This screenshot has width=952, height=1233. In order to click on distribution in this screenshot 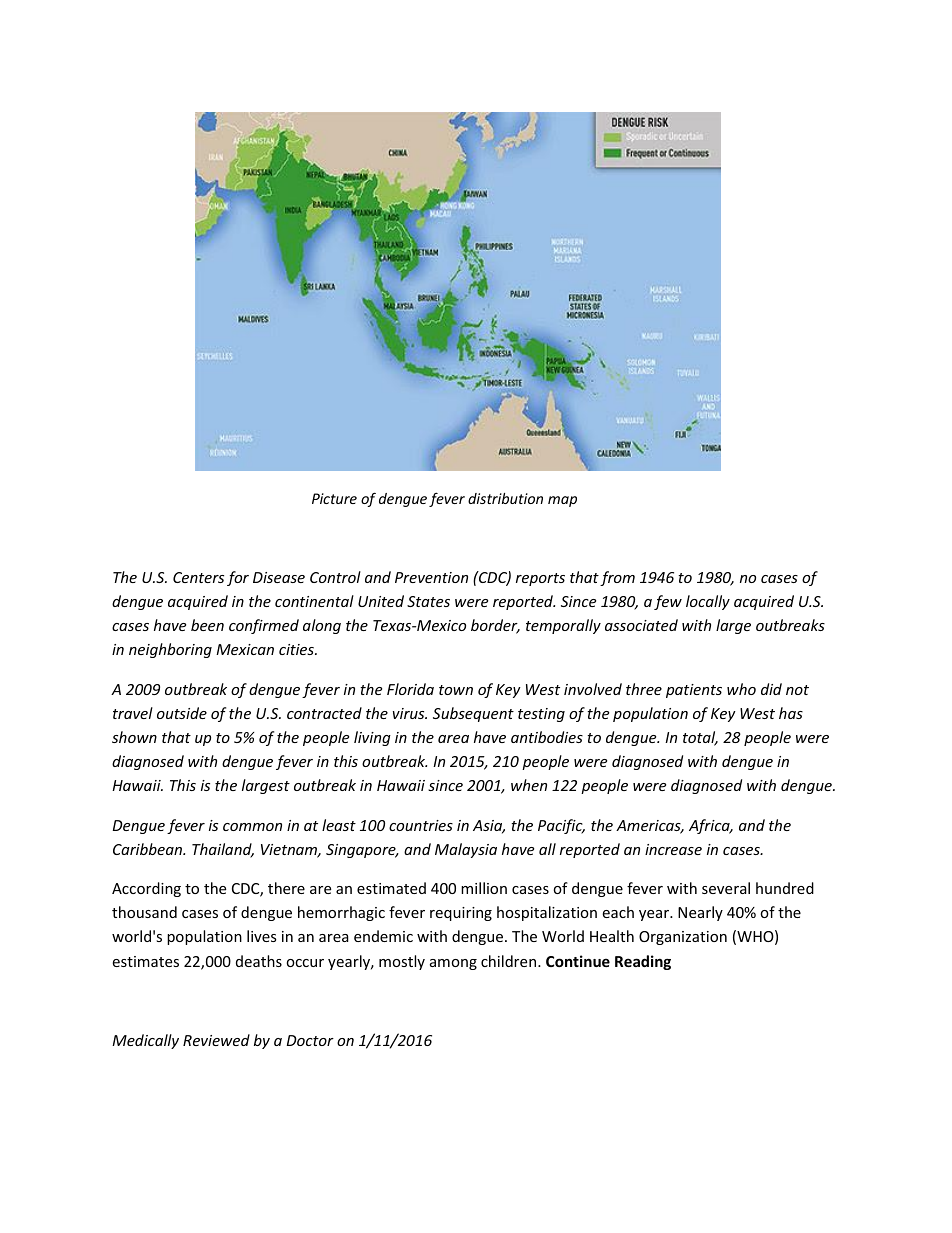, I will do `click(505, 498)`.
